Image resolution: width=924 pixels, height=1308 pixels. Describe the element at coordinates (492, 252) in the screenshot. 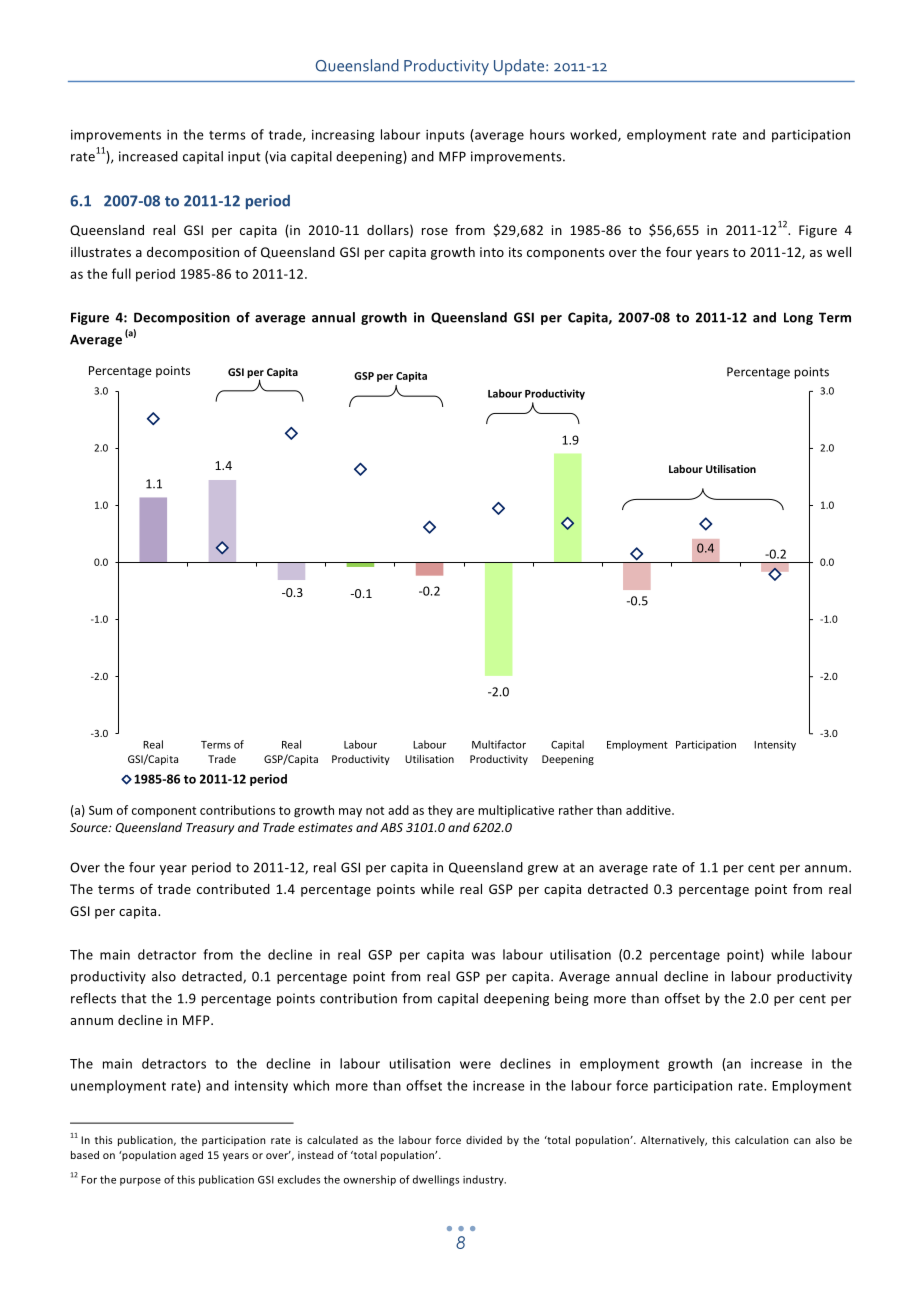

I see `into` at that location.
